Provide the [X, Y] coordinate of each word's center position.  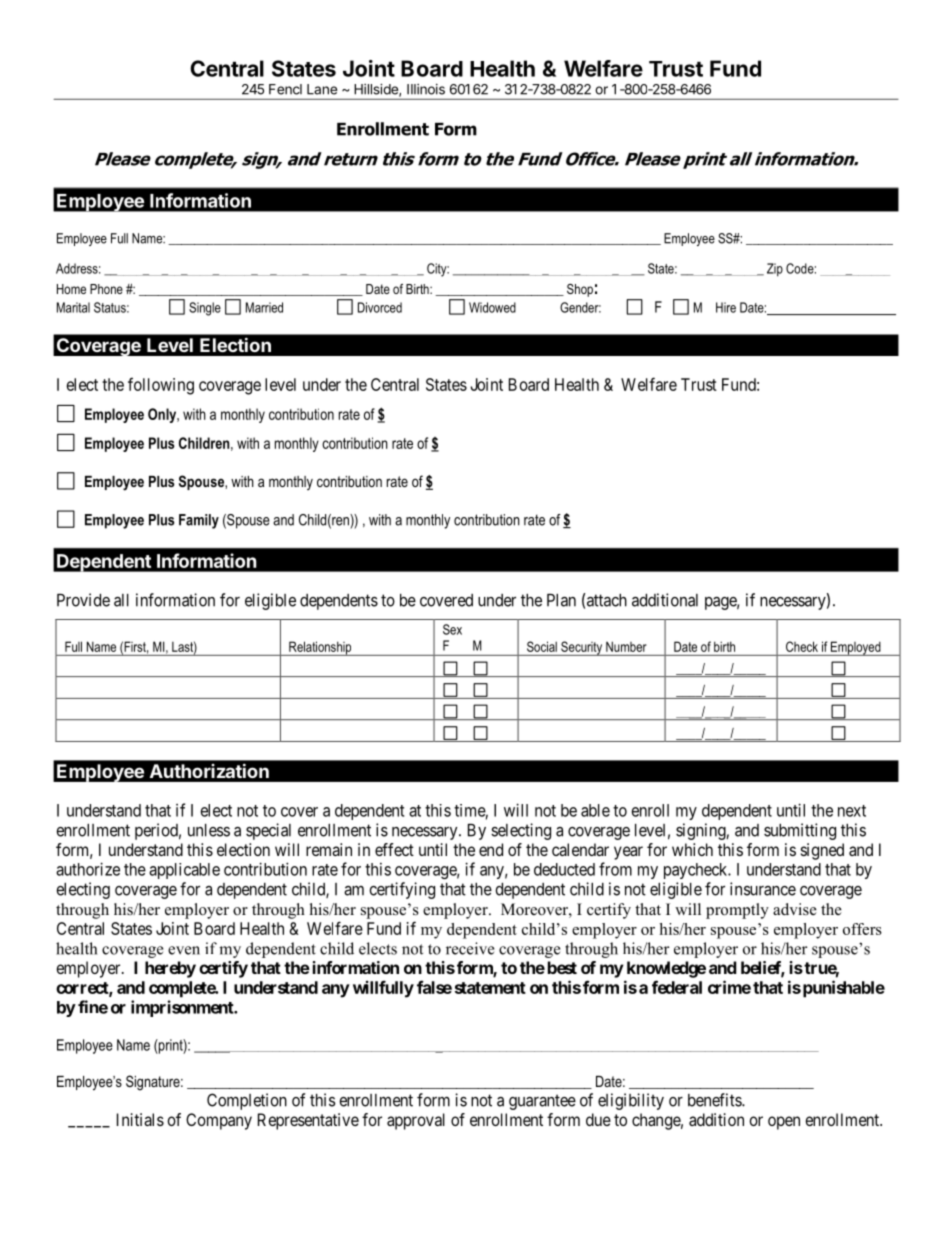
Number [626, 647]
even [184, 950]
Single [205, 309]
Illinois [426, 89]
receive [470, 948]
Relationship [320, 648]
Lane [322, 89]
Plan [561, 600]
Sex [452, 629]
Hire [726, 307]
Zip [775, 270]
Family [199, 521]
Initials [140, 1119]
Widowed [492, 307]
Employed [856, 648]
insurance [763, 889]
